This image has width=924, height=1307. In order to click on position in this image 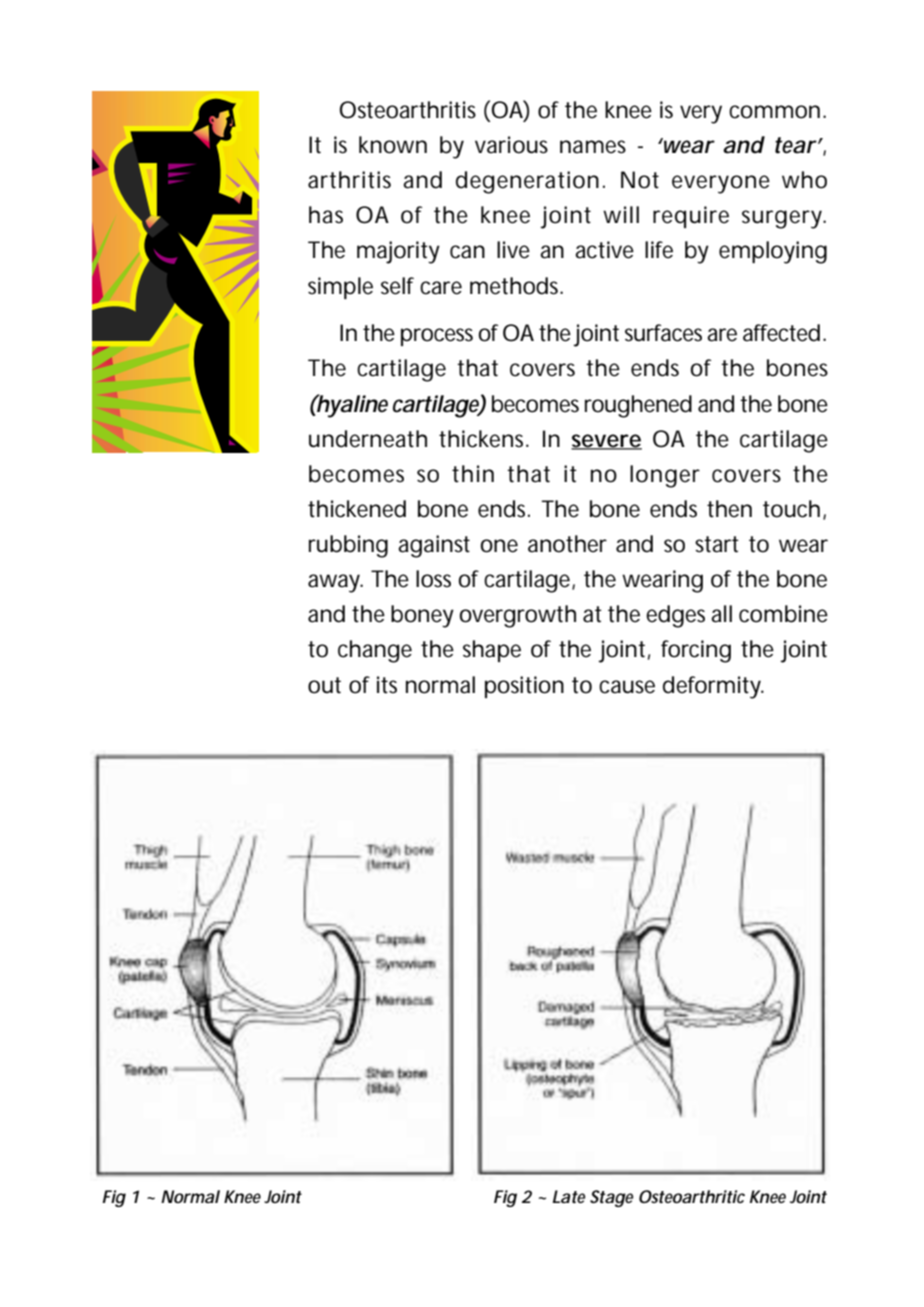, I will do `click(524, 687)`.
